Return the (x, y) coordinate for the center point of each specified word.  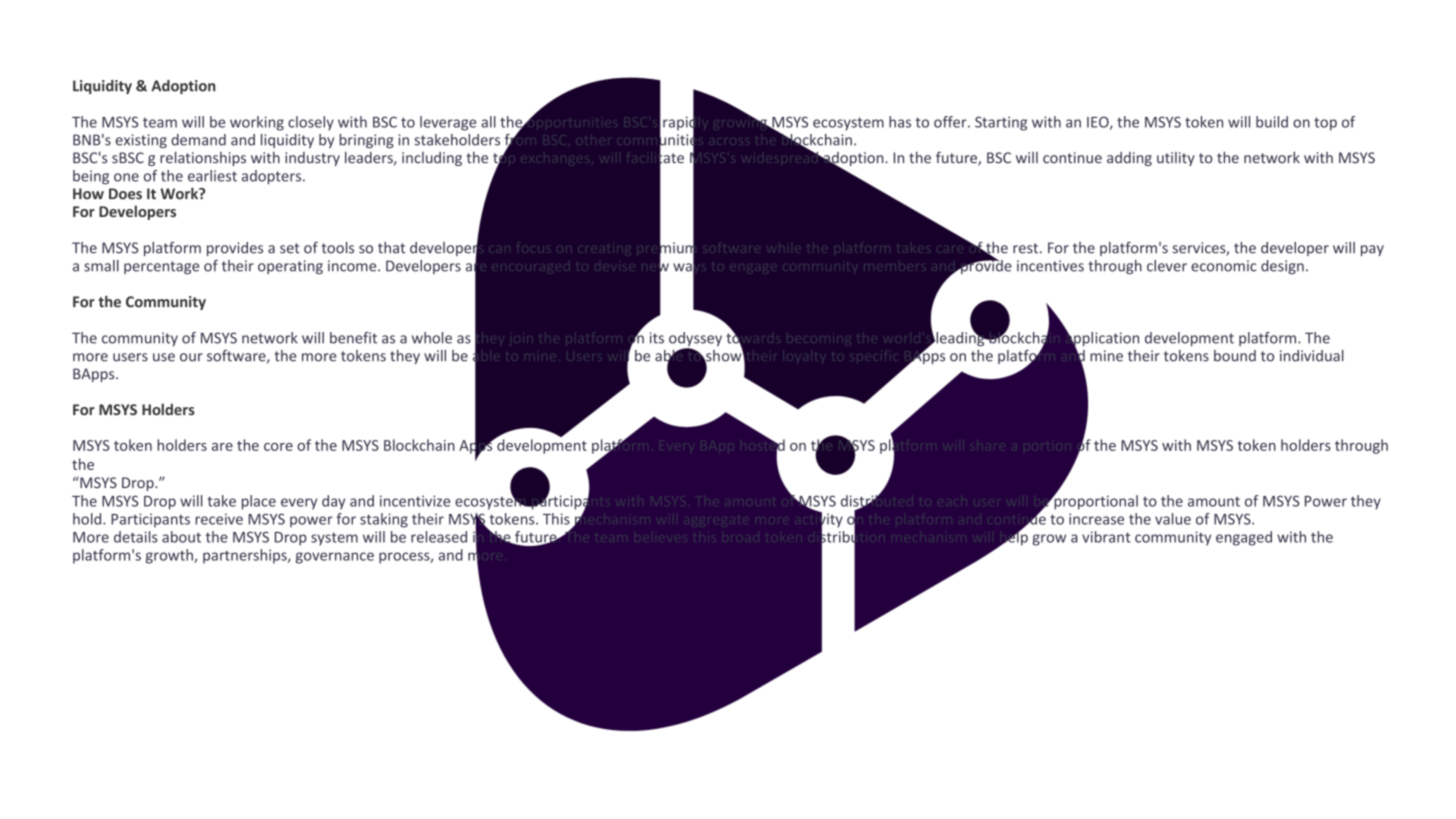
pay (1372, 250)
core (278, 447)
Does (125, 194)
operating (290, 267)
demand (198, 140)
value (1173, 519)
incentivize (415, 501)
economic (1224, 266)
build (1272, 122)
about (181, 537)
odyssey (695, 340)
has (900, 122)
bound (1235, 356)
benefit (353, 338)
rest (1027, 248)
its (657, 338)
